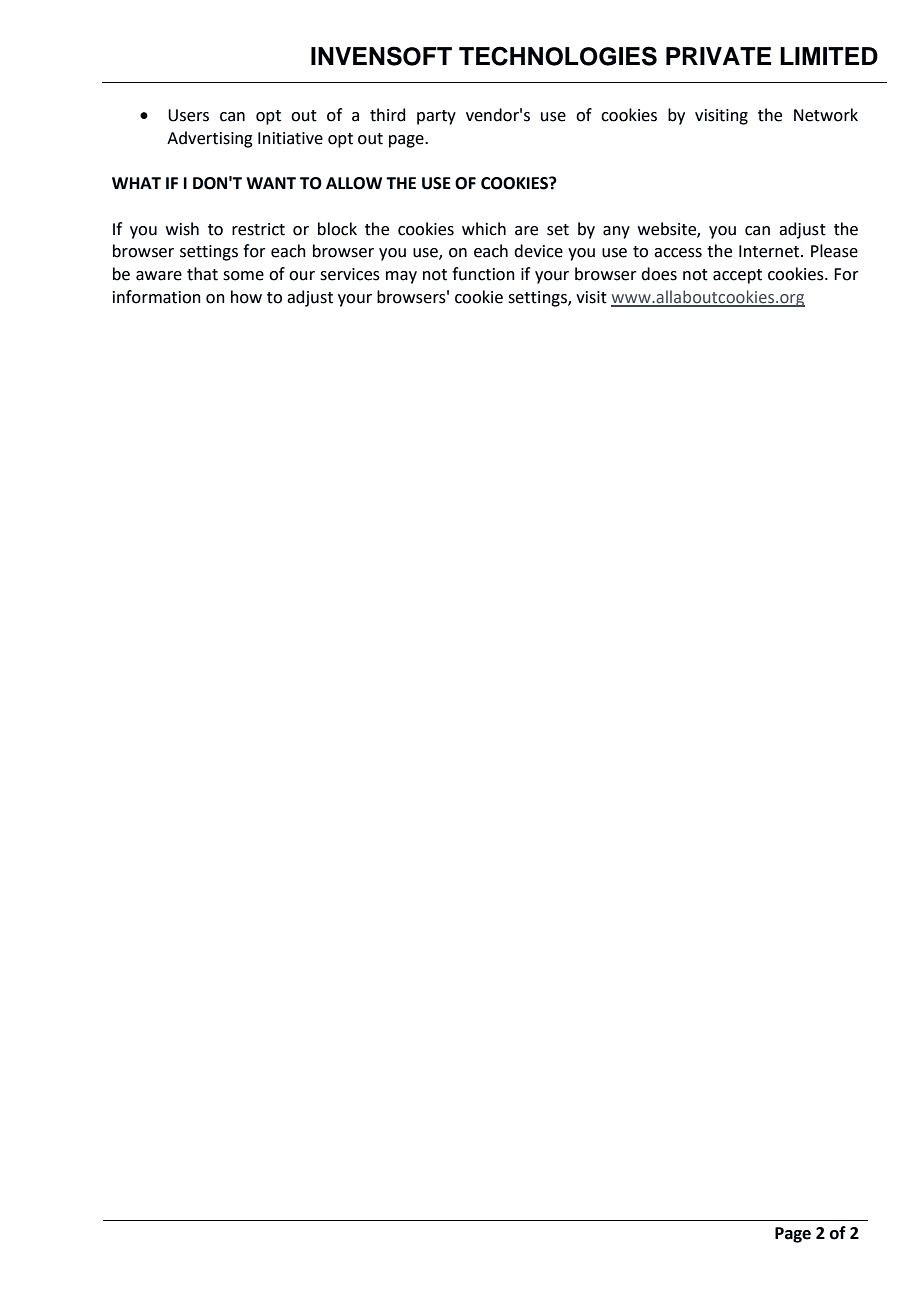  What do you see at coordinates (436, 117) in the screenshot?
I see `party` at bounding box center [436, 117].
